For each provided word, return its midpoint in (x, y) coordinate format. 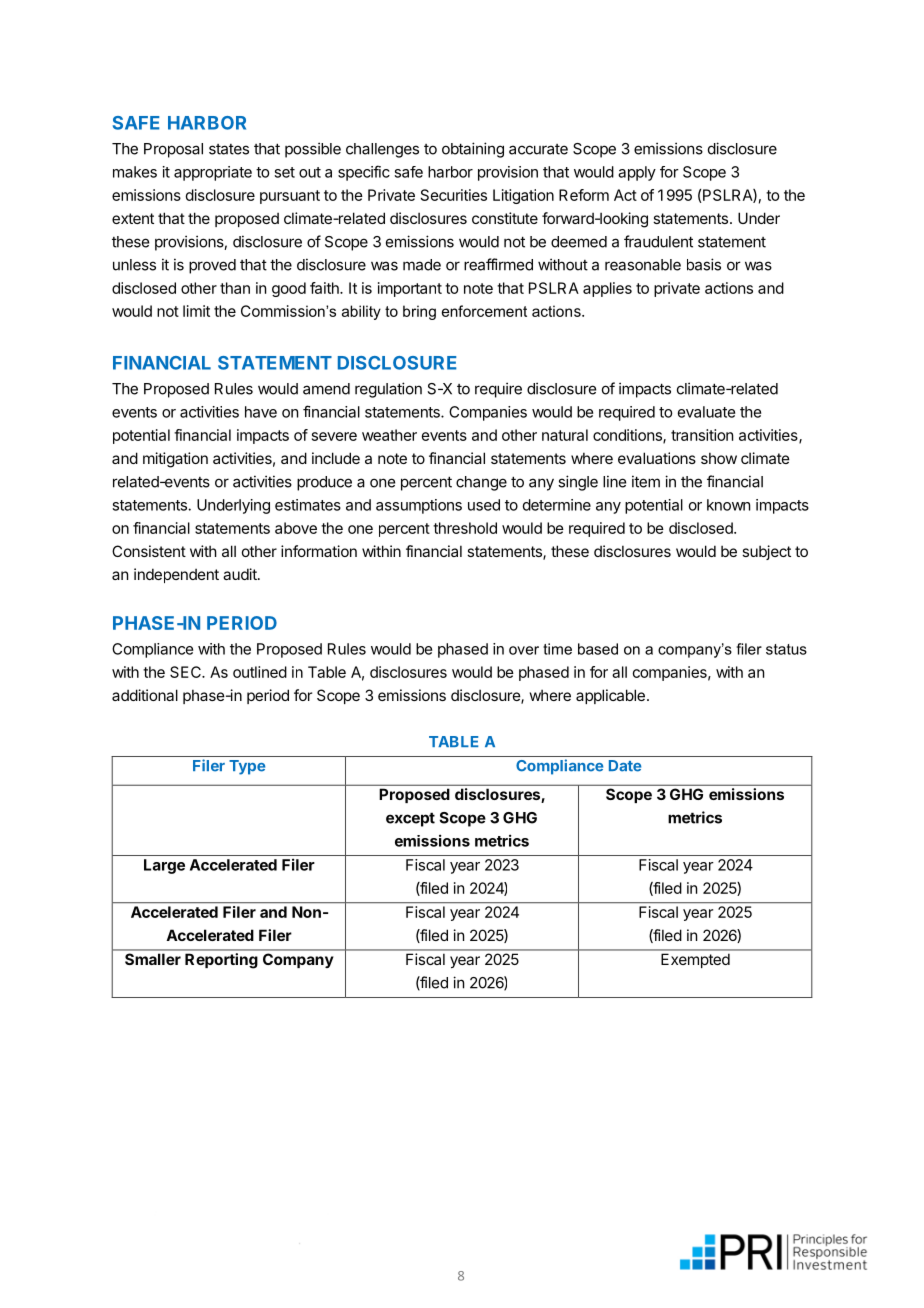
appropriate (213, 173)
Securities (454, 195)
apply (637, 173)
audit (241, 574)
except (410, 819)
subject (766, 552)
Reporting (221, 960)
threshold (465, 528)
